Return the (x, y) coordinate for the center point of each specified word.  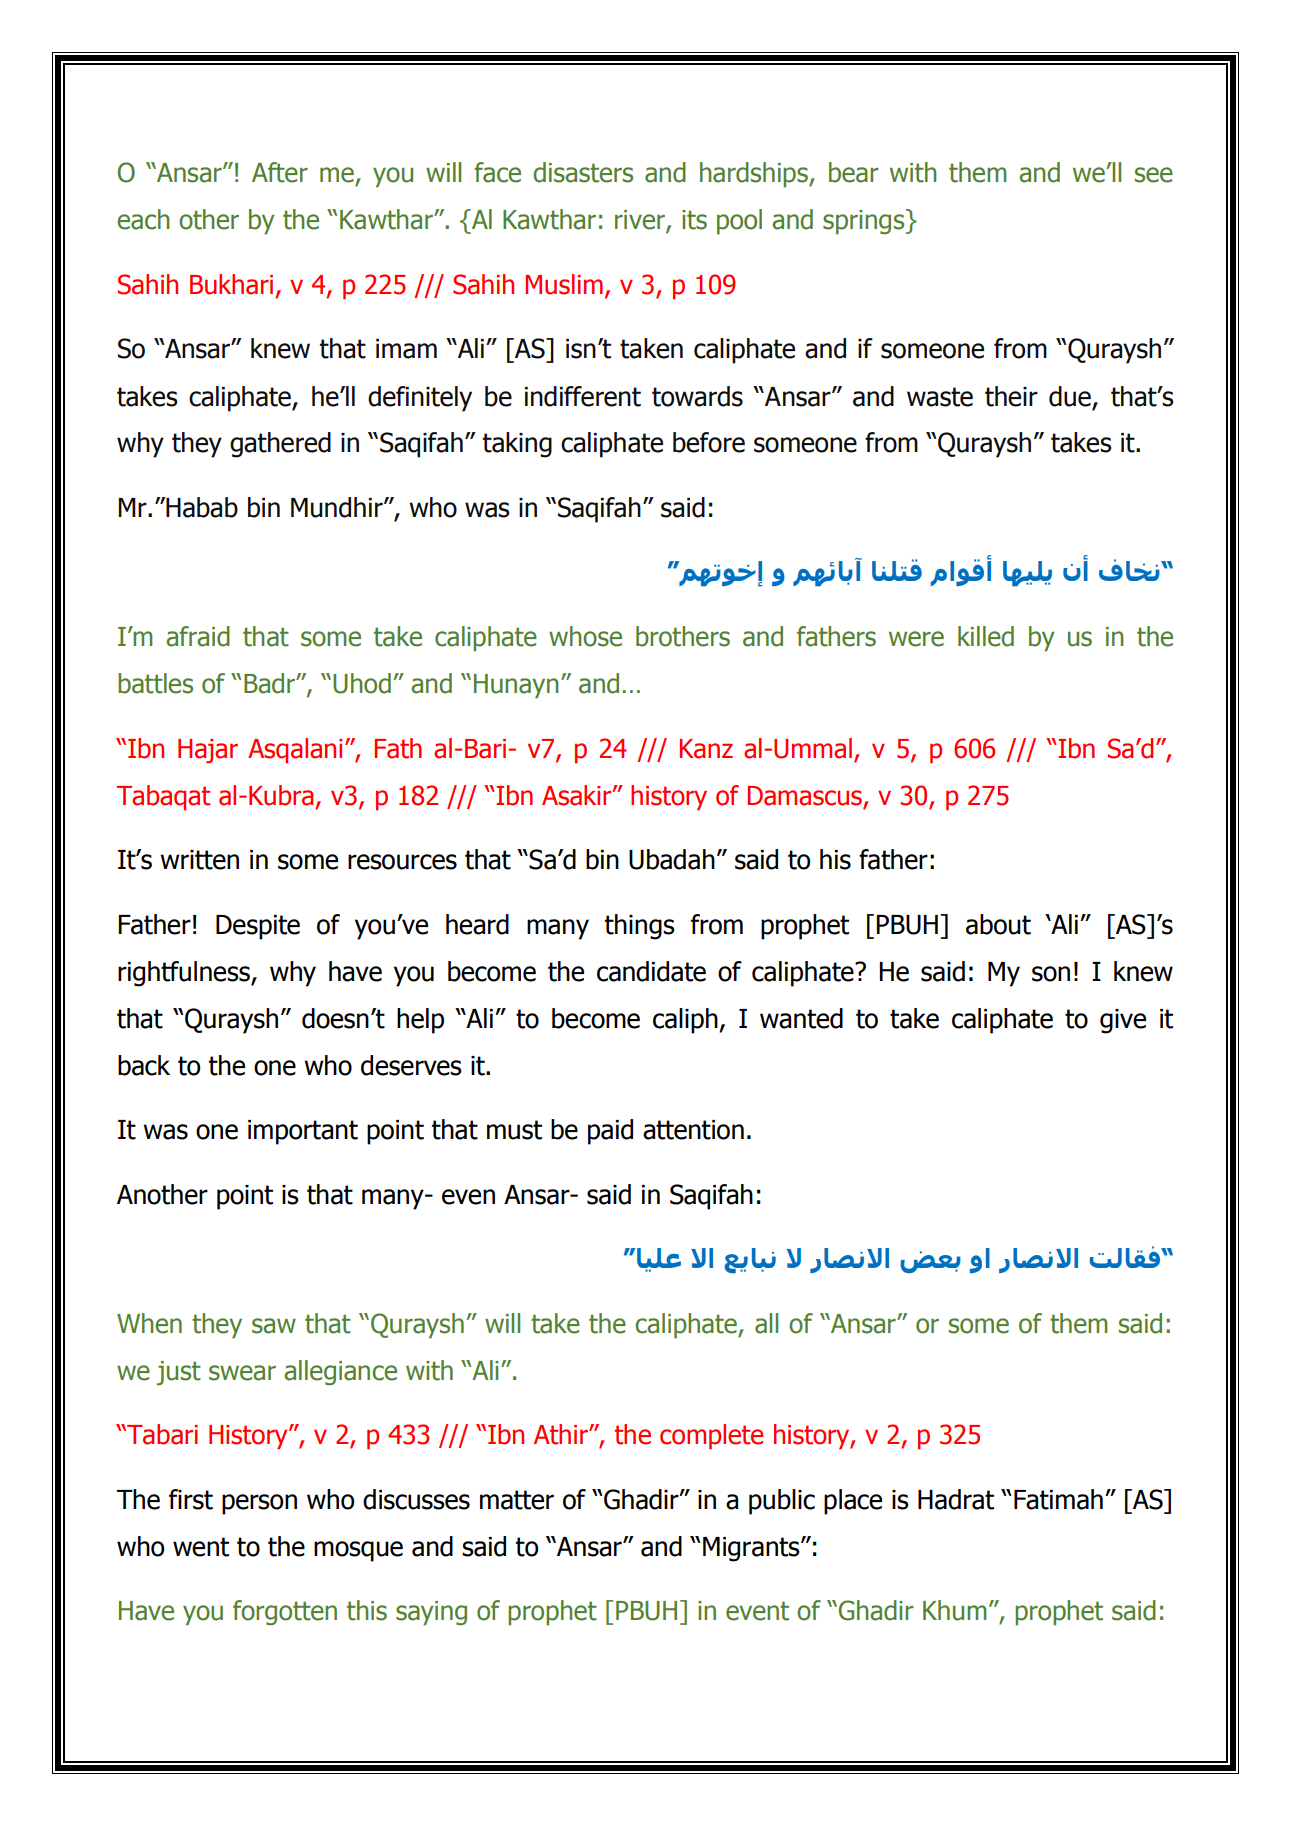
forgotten (285, 1613)
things (640, 927)
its (694, 220)
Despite (258, 927)
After (280, 172)
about (998, 924)
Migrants (752, 1549)
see (1154, 175)
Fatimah (1058, 1499)
